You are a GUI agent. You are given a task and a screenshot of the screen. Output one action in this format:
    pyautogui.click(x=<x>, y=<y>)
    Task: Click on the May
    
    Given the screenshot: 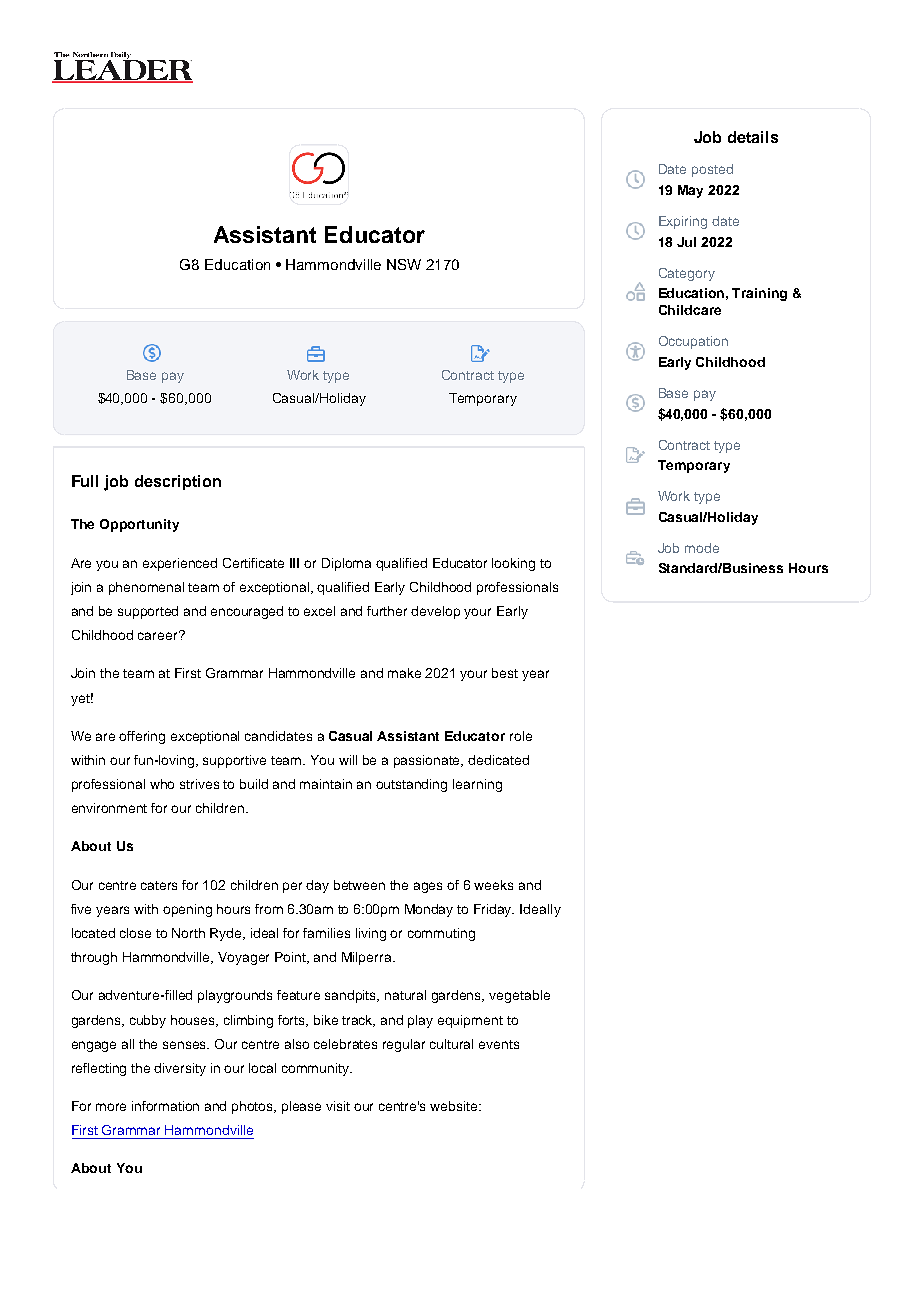 What is the action you would take?
    pyautogui.click(x=690, y=191)
